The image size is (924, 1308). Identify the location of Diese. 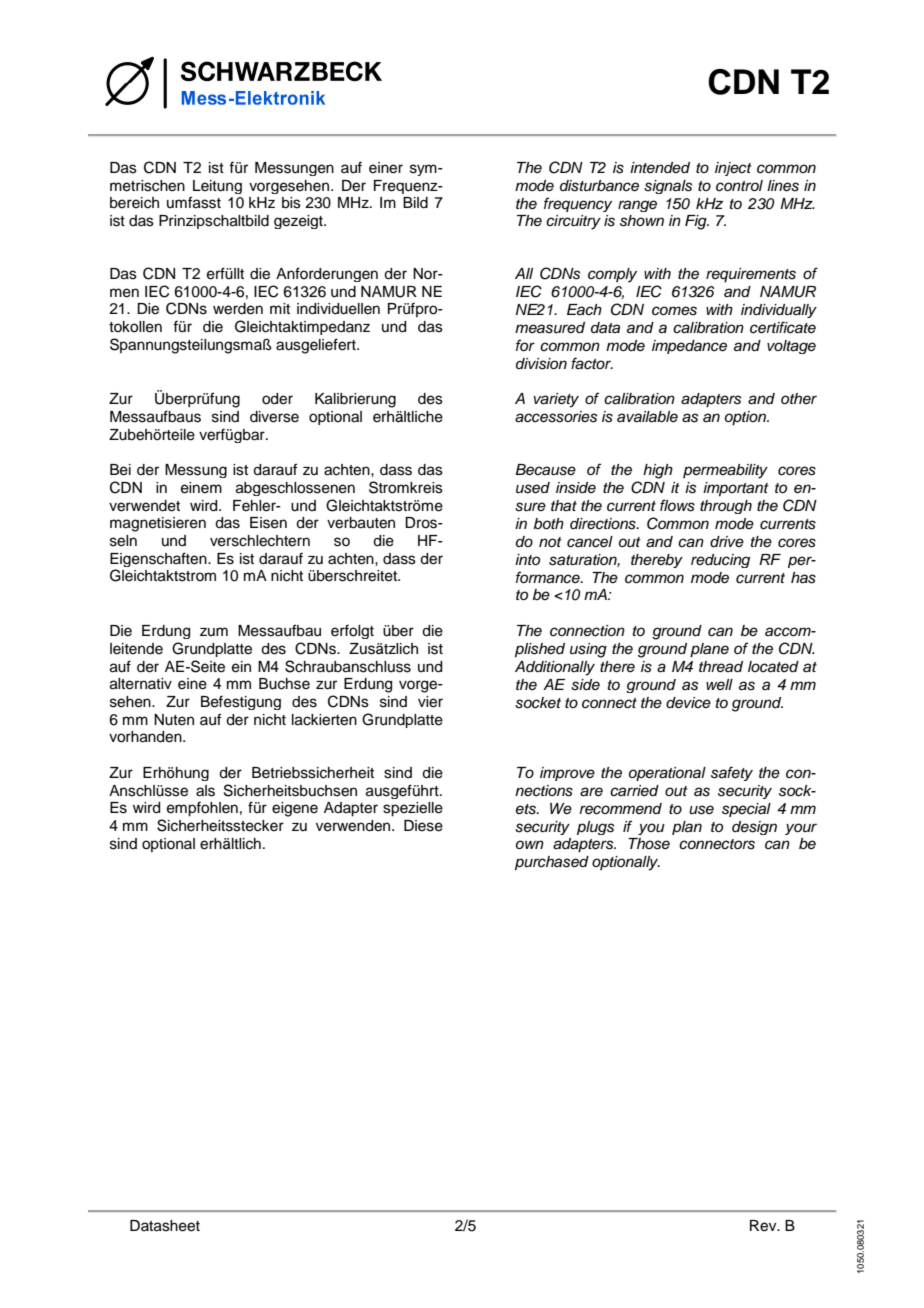
(423, 826).
